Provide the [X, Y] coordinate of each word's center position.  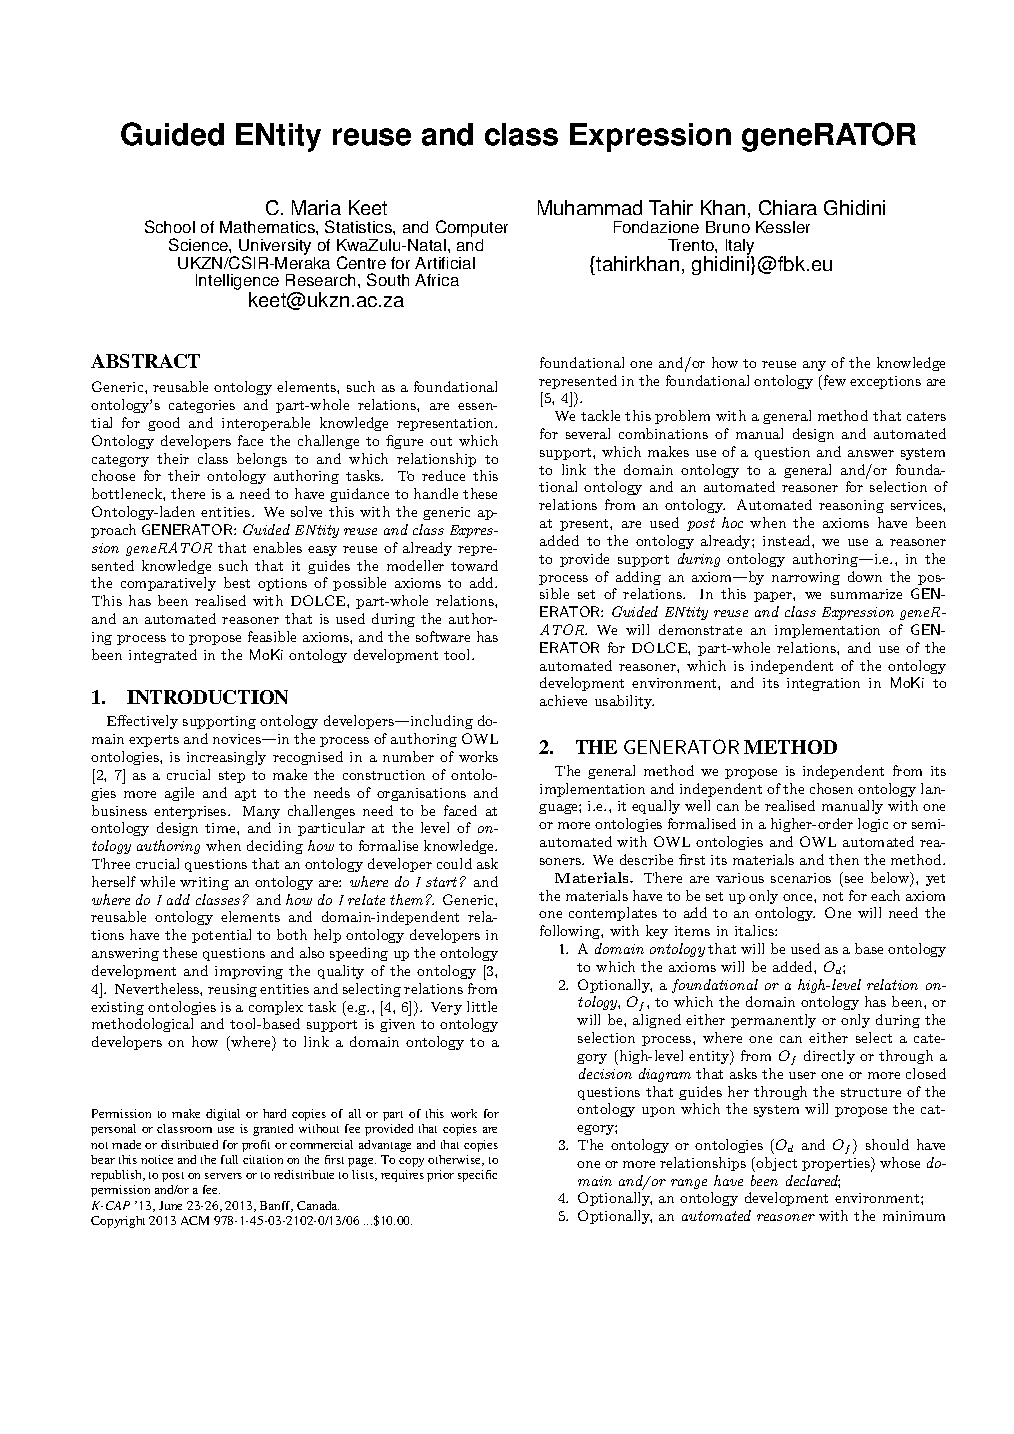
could [454, 863]
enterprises [191, 812]
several [588, 433]
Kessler [783, 227]
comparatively [168, 584]
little [482, 1006]
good [164, 424]
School [170, 226]
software [443, 636]
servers [223, 1176]
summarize [866, 594]
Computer [472, 230]
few [833, 380]
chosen [831, 788]
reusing [232, 990]
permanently [773, 1021]
